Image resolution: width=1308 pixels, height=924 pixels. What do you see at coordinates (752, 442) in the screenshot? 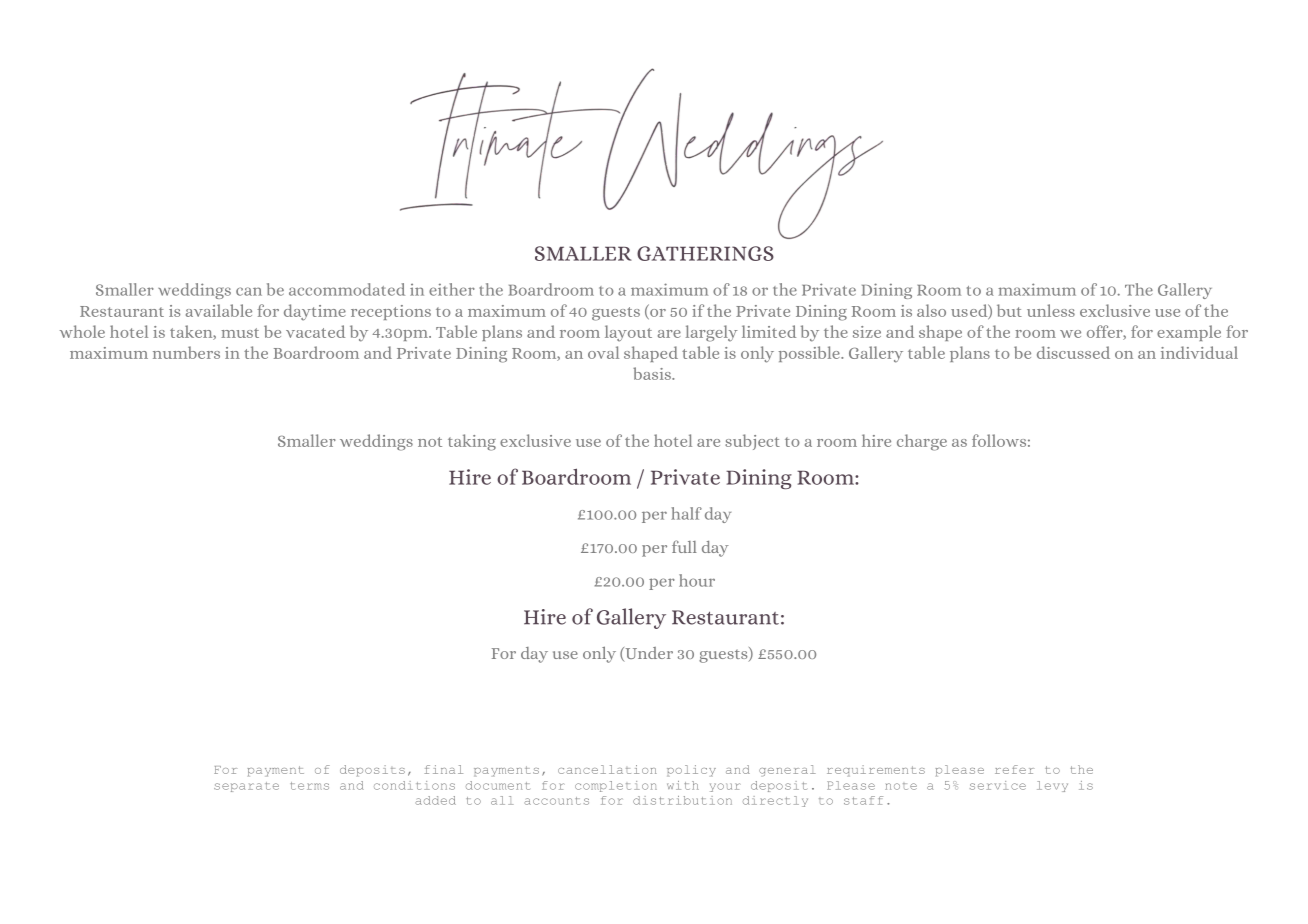
I see `subject` at bounding box center [752, 442].
